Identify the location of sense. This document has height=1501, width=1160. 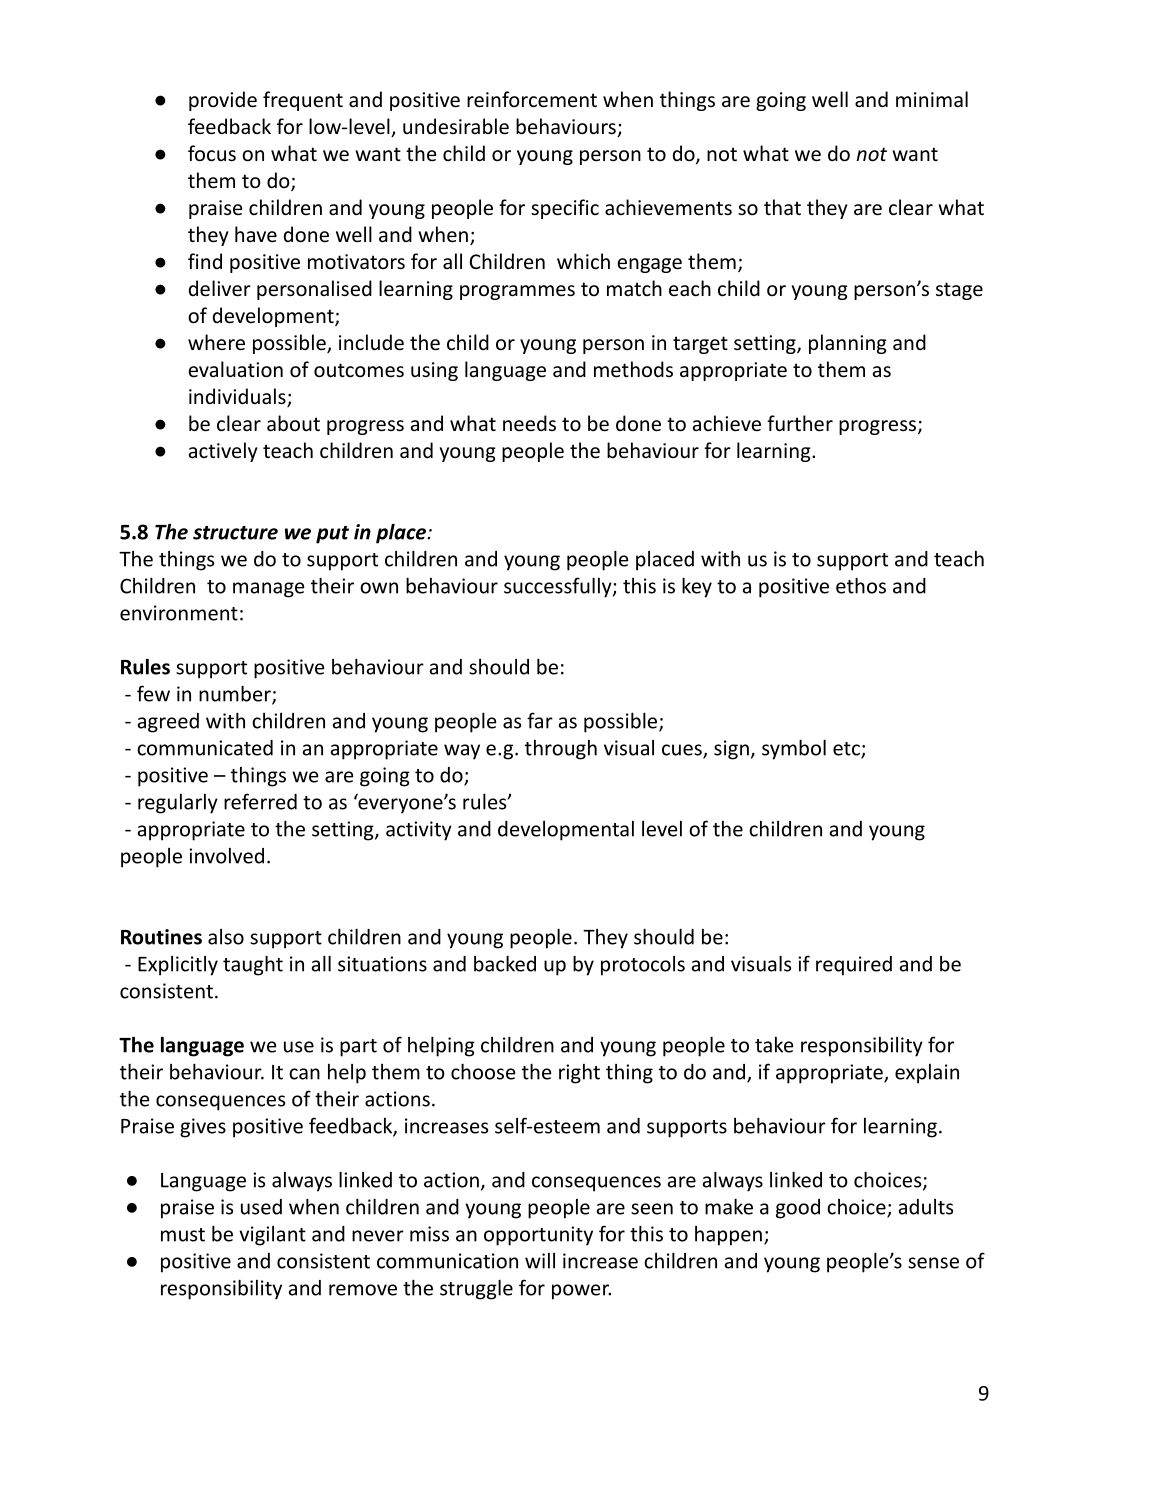
(933, 1263).
